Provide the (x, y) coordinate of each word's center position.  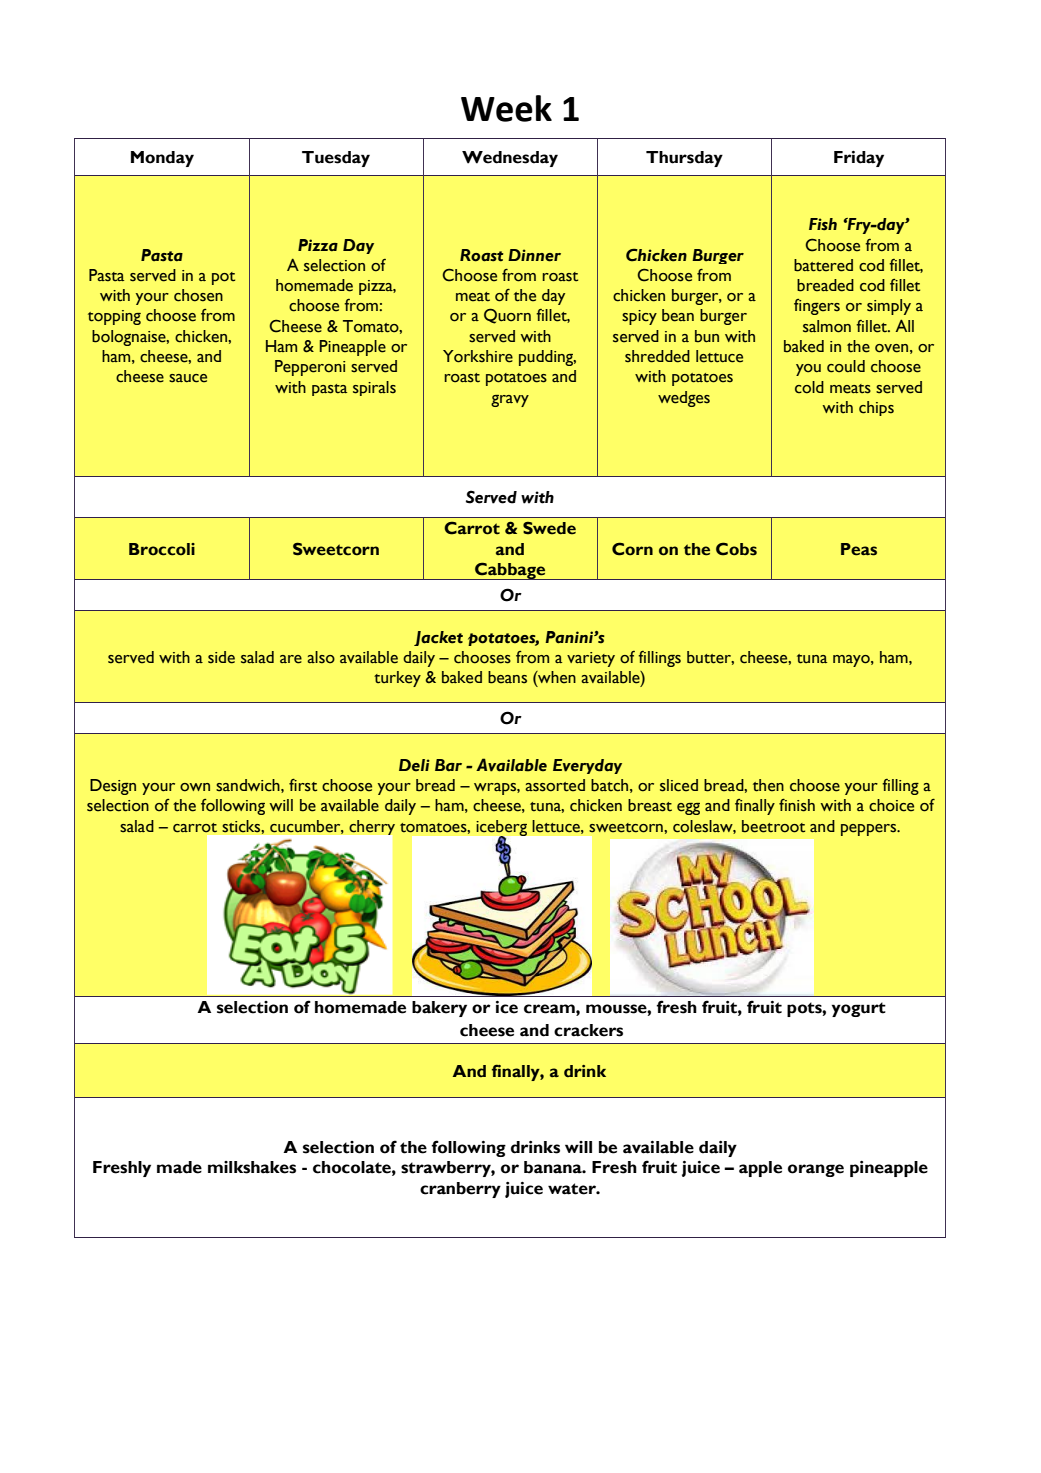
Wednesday (510, 159)
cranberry (460, 1190)
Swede (549, 528)
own (195, 787)
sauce (188, 378)
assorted (555, 785)
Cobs (736, 549)
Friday (859, 159)
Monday (162, 159)
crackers (588, 1030)
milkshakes (252, 1167)
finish (797, 805)
